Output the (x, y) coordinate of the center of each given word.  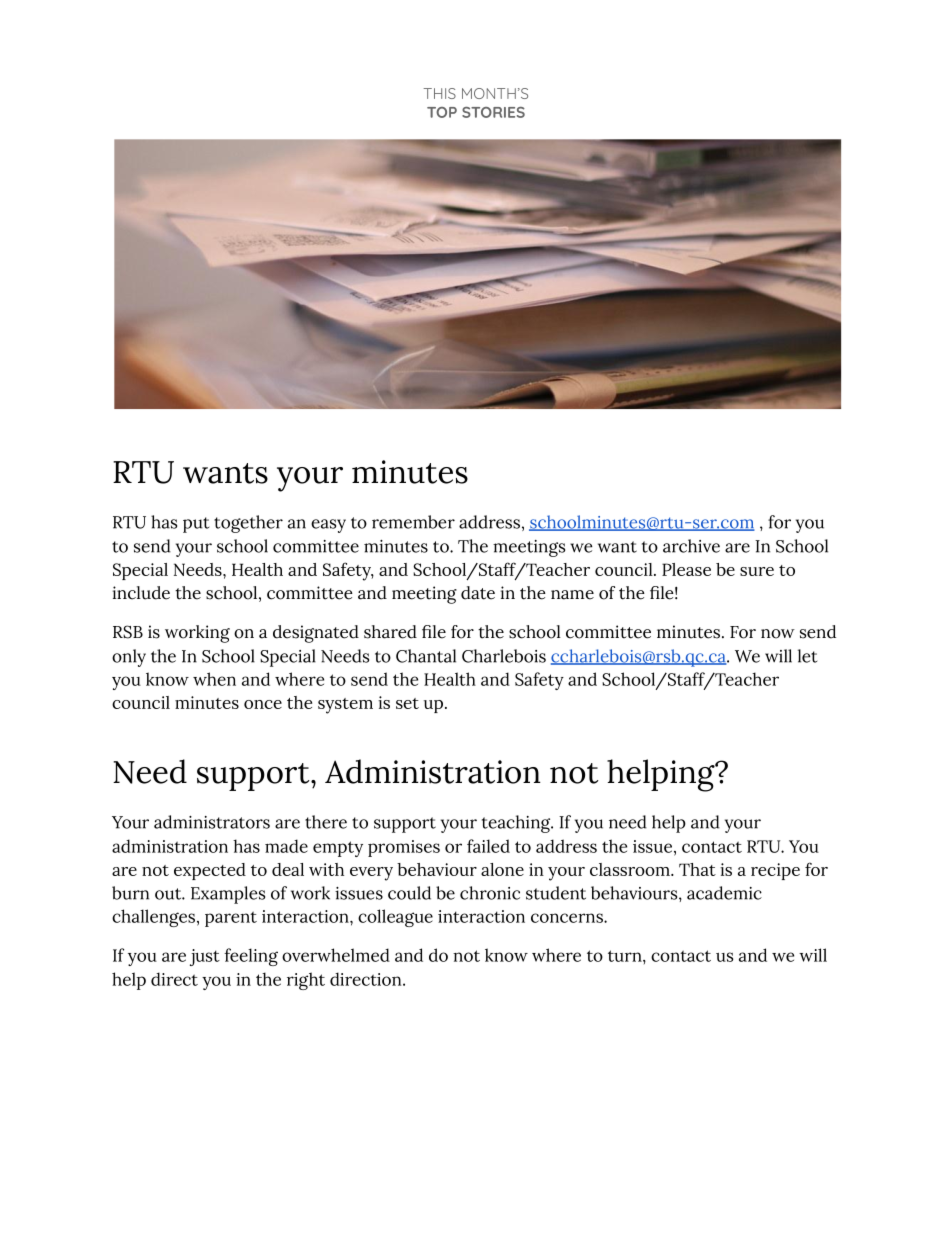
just (205, 957)
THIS (439, 93)
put (196, 525)
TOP (442, 112)
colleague (395, 918)
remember (413, 522)
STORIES (493, 112)
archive (691, 546)
